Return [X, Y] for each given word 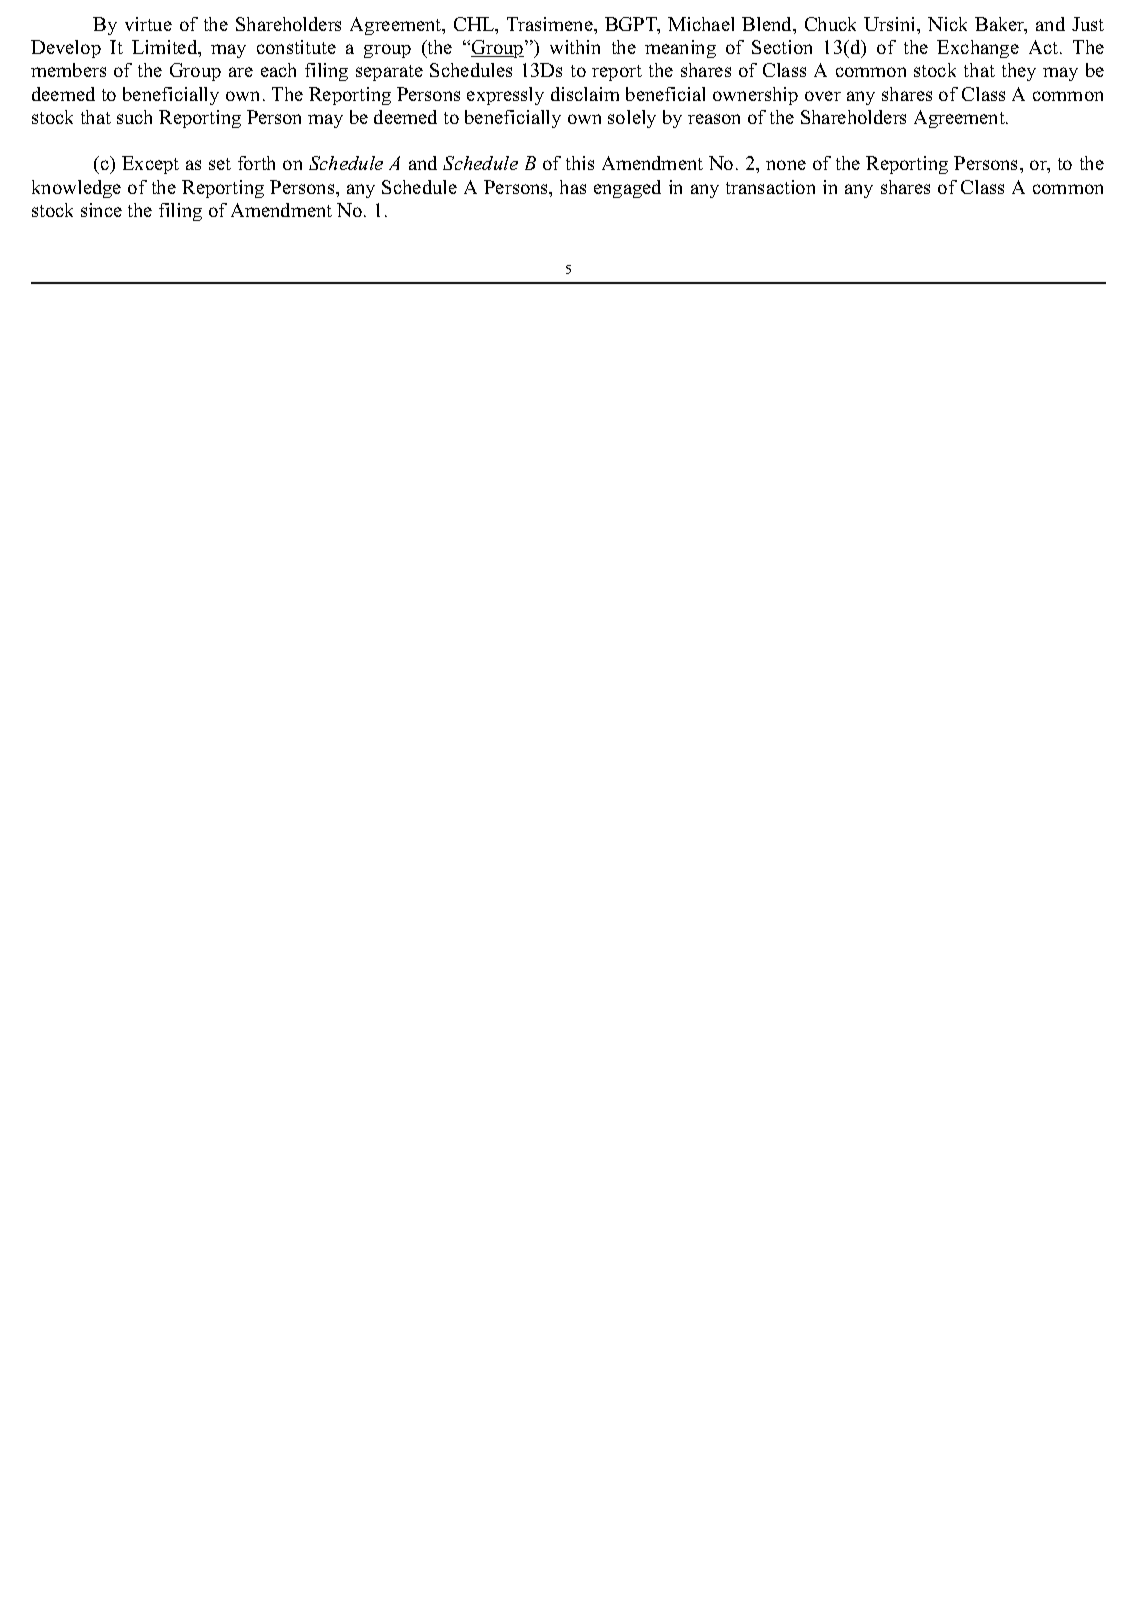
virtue [148, 24]
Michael [701, 24]
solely [632, 119]
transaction [770, 187]
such [134, 117]
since [101, 210]
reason [714, 119]
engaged [627, 189]
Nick [947, 24]
